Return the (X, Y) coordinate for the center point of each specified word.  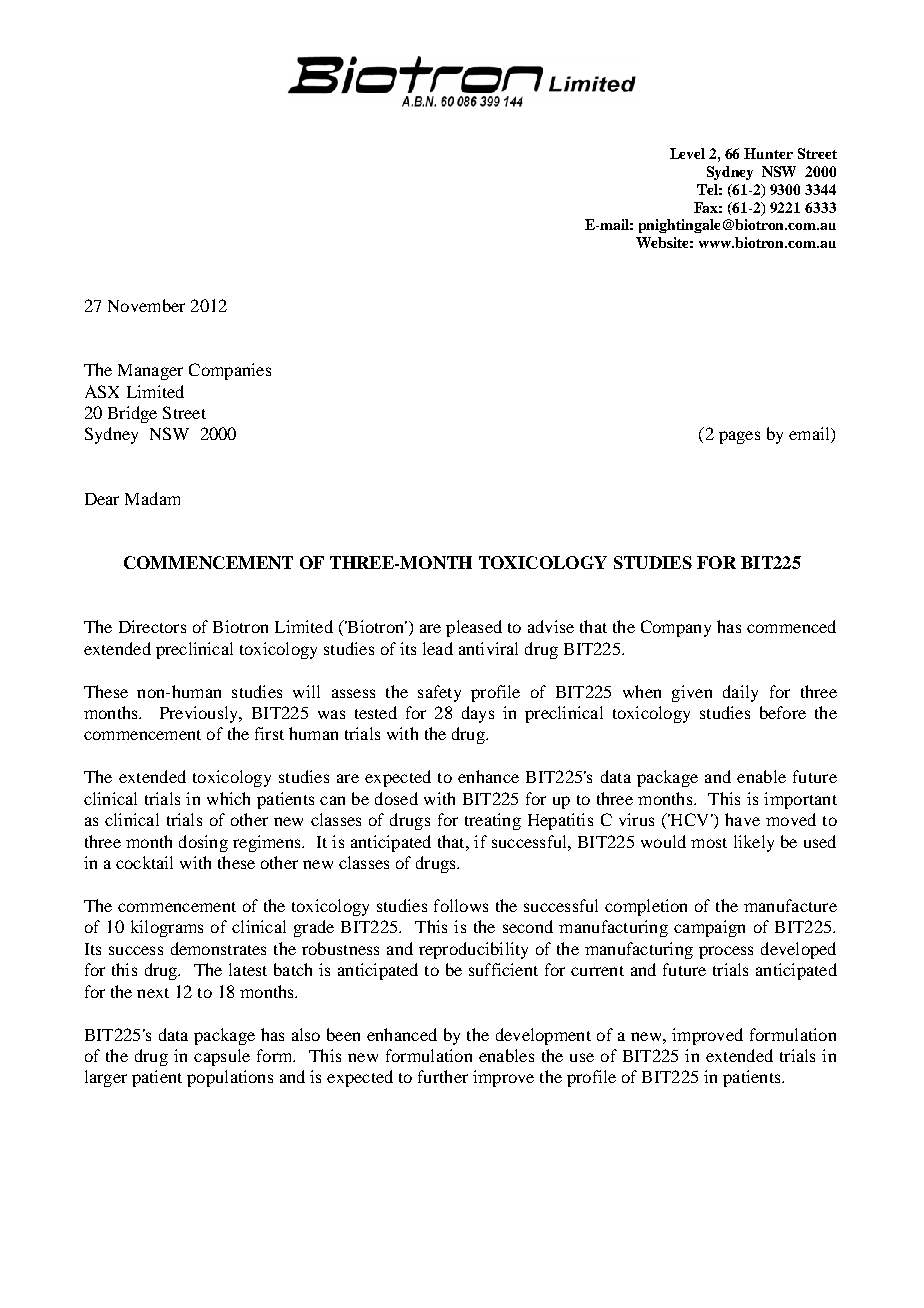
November (146, 305)
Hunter (768, 153)
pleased (474, 628)
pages (739, 437)
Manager (150, 372)
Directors (152, 626)
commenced (791, 626)
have (742, 819)
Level (687, 153)
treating (493, 821)
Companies (230, 371)
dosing (203, 843)
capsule (222, 1057)
